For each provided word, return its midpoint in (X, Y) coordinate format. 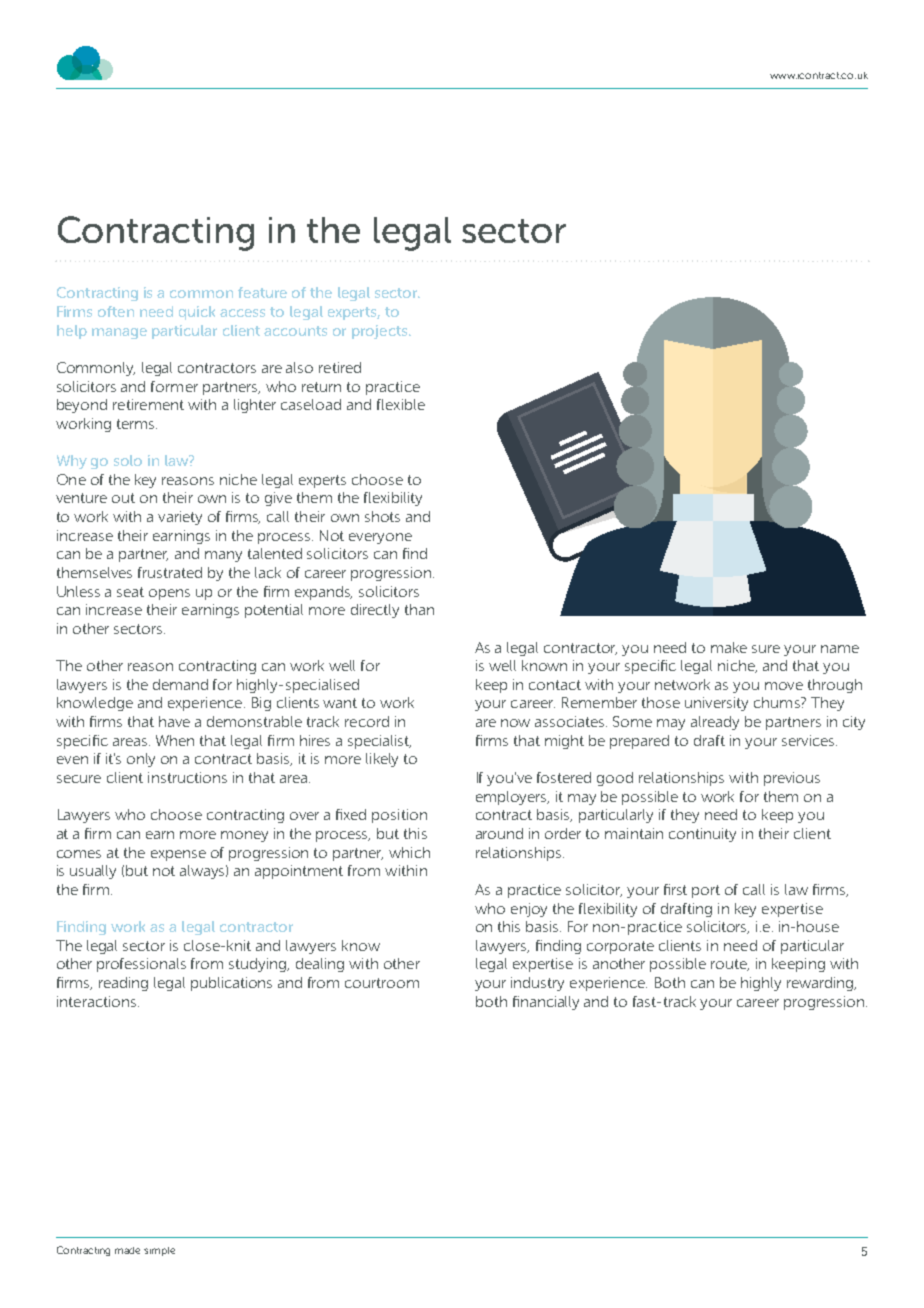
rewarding (821, 984)
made (127, 1250)
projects (381, 332)
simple (159, 1251)
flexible (401, 404)
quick (197, 313)
